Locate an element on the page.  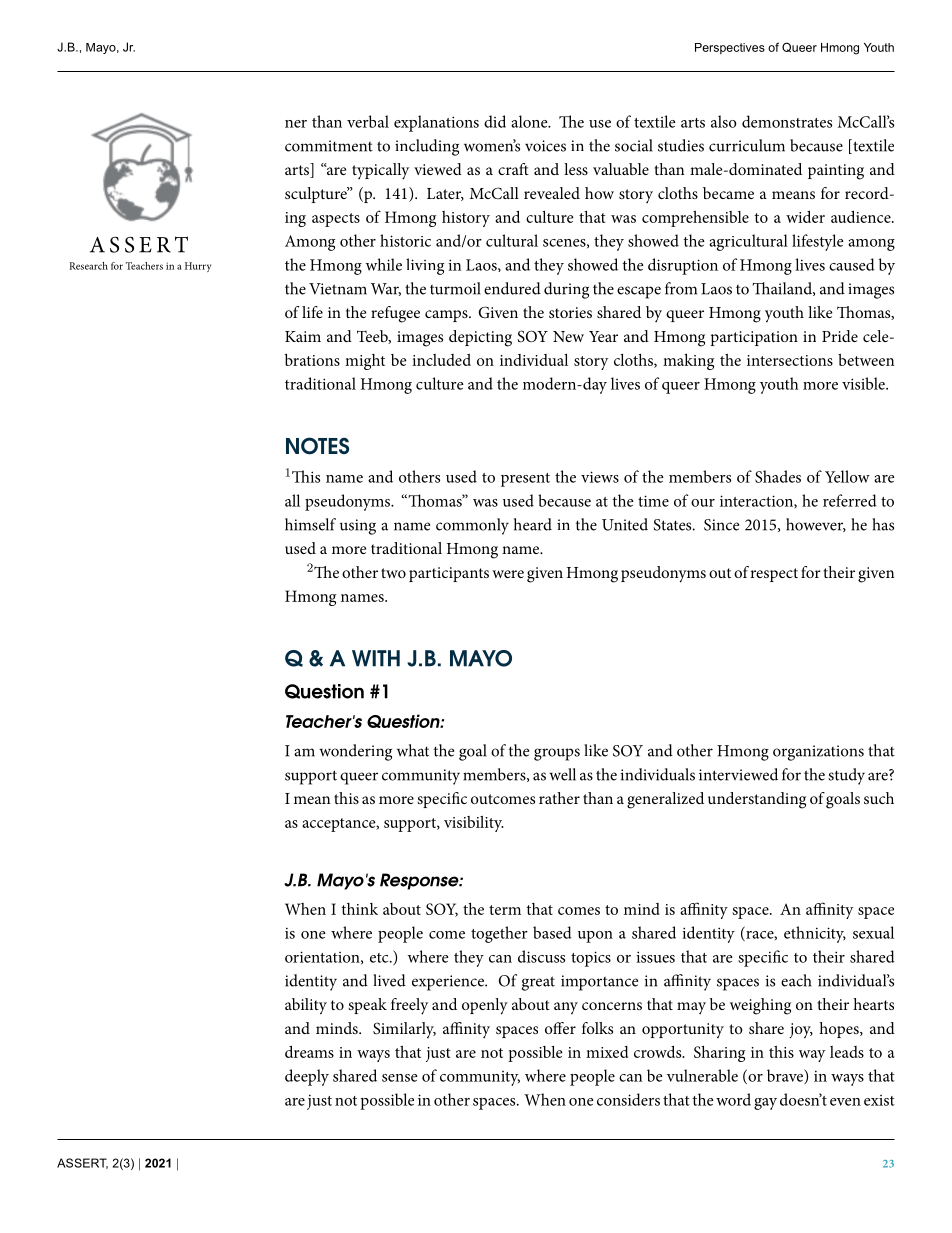
demonstrates is located at coordinates (787, 121).
